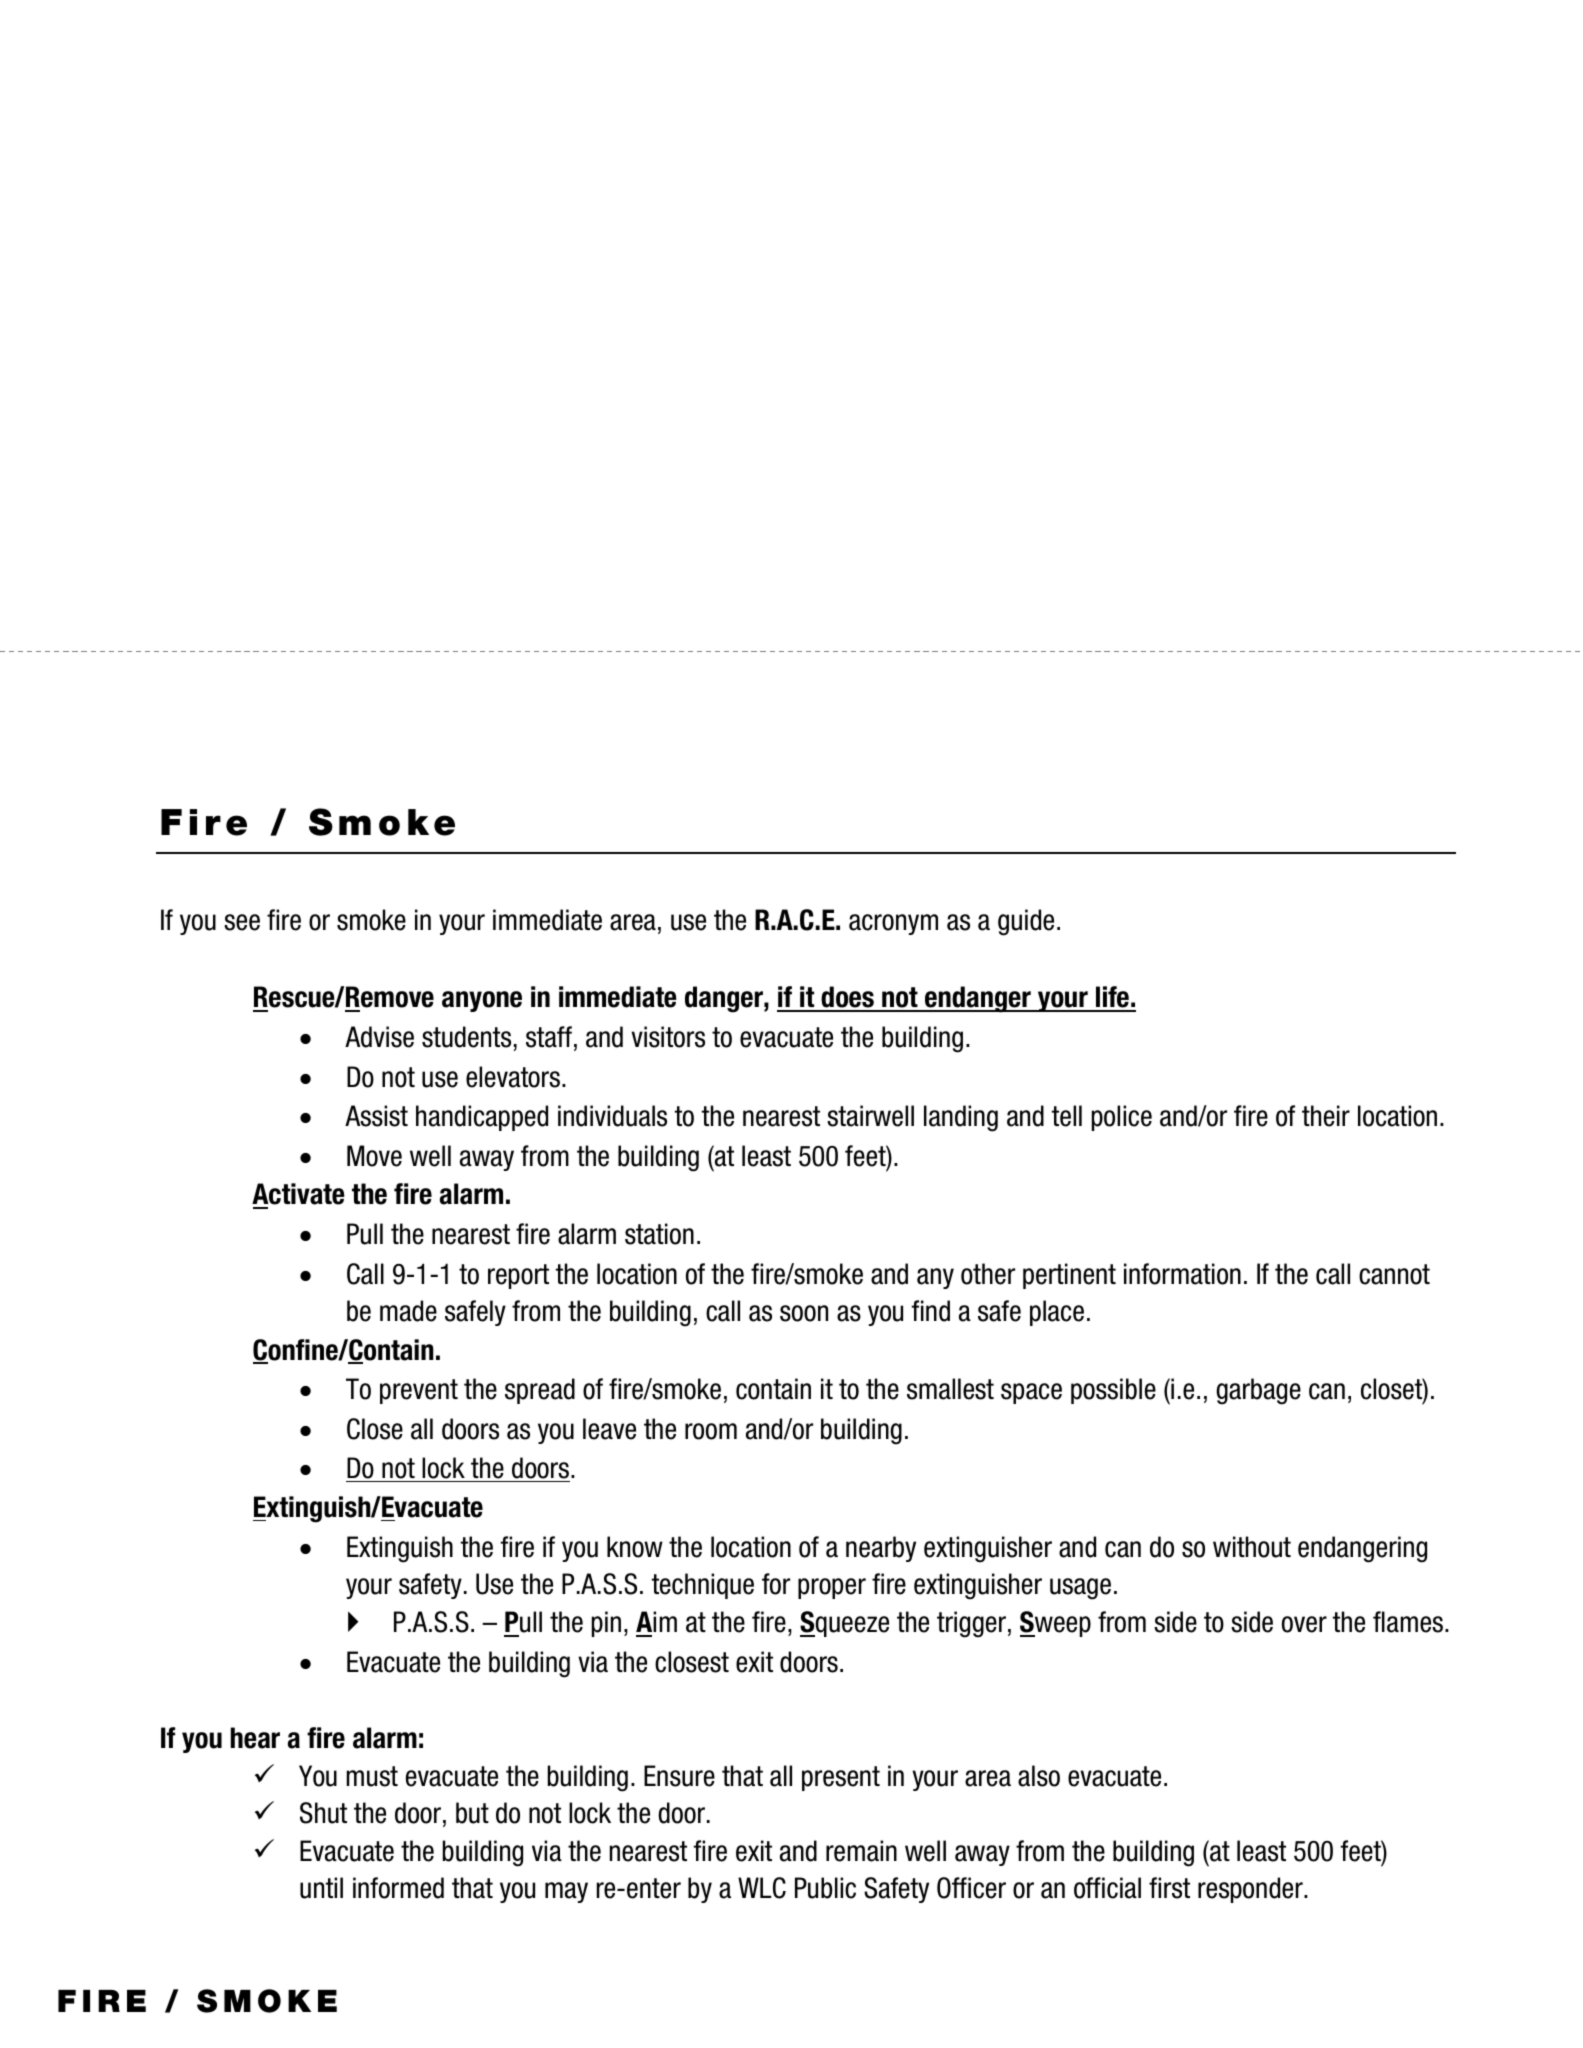 This screenshot has height=2048, width=1583. I want to click on nearby, so click(881, 1549).
